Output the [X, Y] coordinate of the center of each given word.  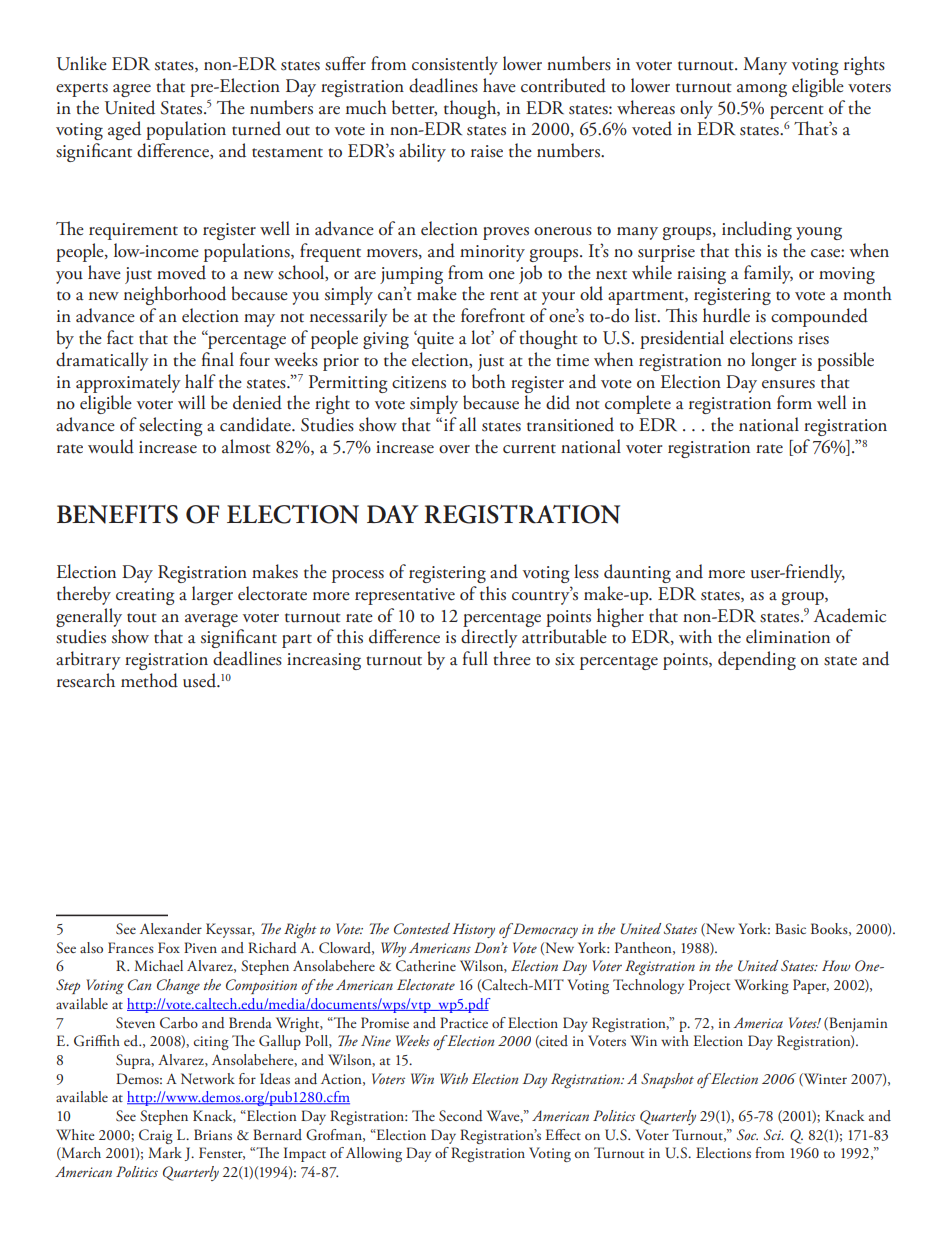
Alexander [171, 929]
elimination [788, 636]
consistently [455, 65]
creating [145, 596]
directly [489, 638]
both [489, 381]
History [474, 930]
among [762, 90]
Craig [156, 1136]
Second [461, 1116]
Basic [790, 928]
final [218, 359]
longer [773, 361]
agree [132, 90]
